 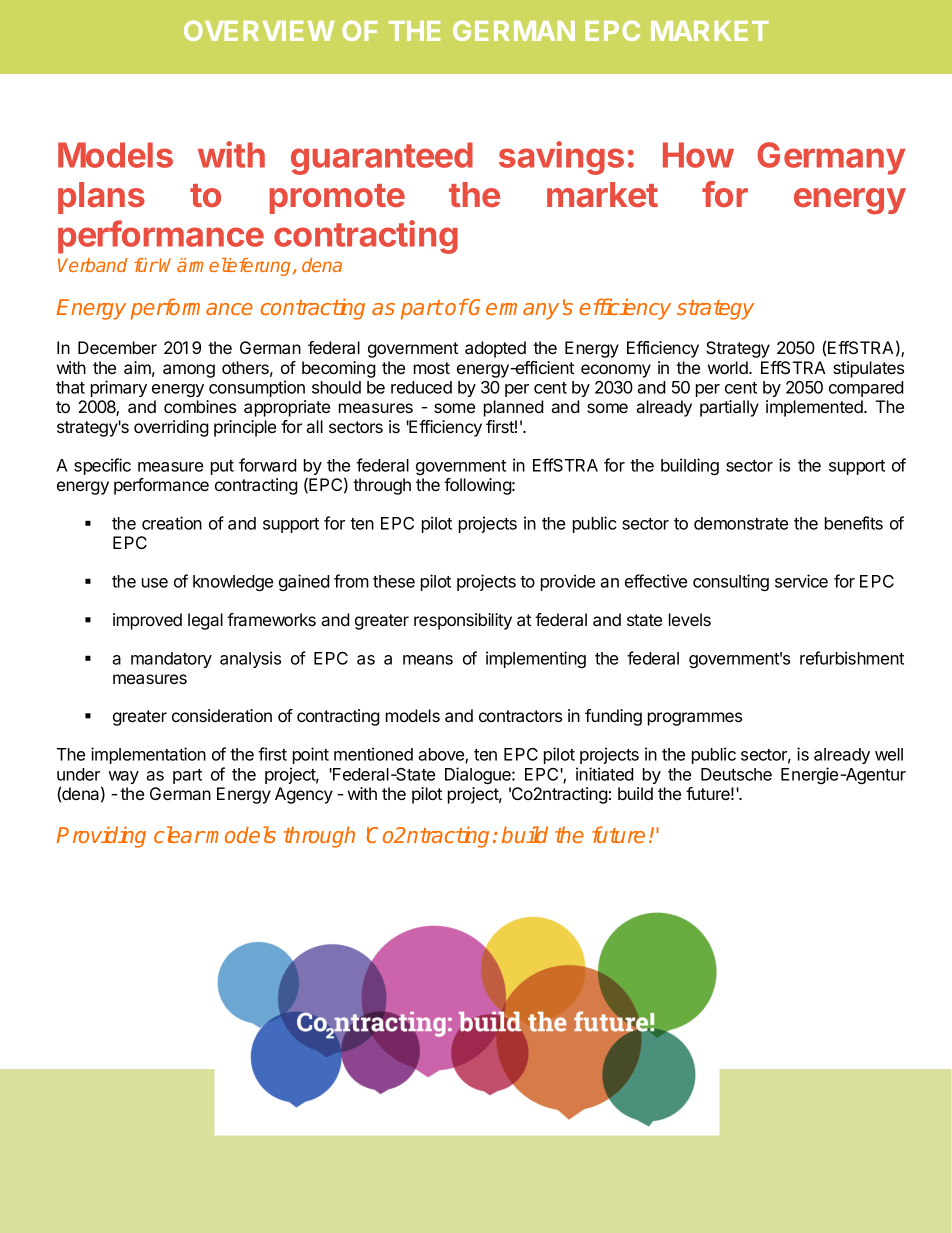 What do you see at coordinates (171, 428) in the screenshot?
I see `overriding` at bounding box center [171, 428].
